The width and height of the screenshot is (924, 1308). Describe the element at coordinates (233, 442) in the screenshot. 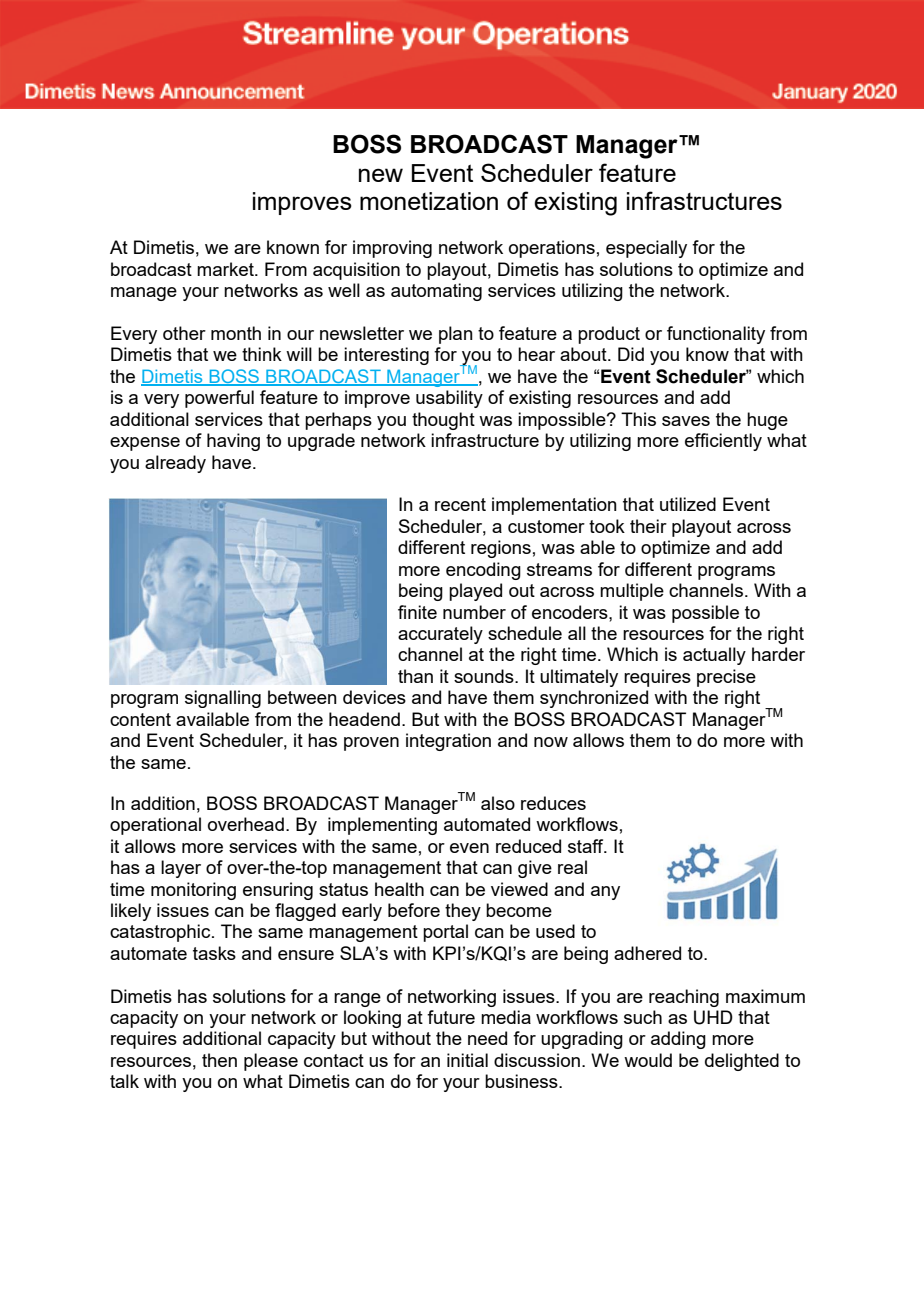

I see `having` at that location.
